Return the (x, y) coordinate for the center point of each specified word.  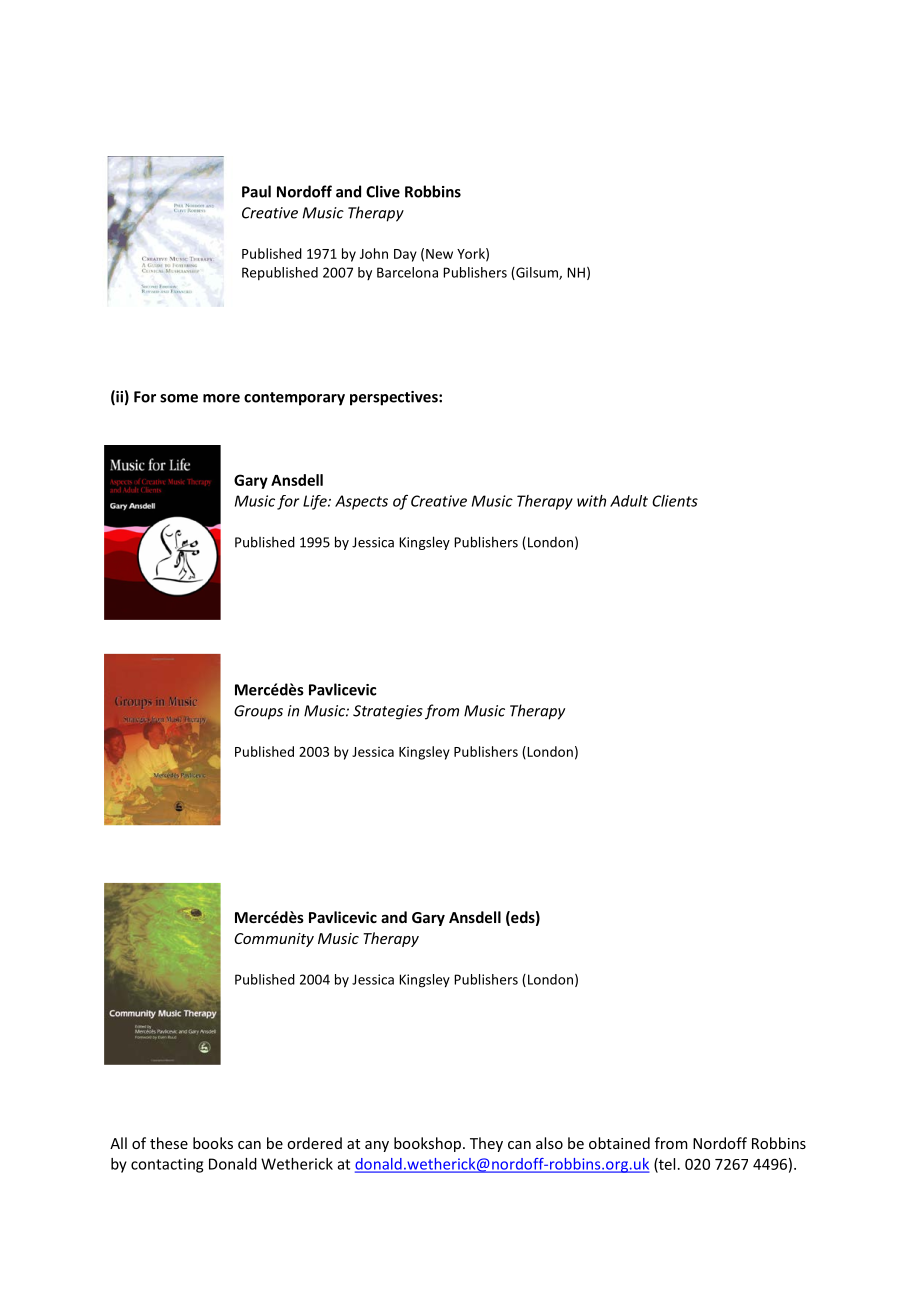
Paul (256, 191)
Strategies (388, 712)
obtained (619, 1143)
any (377, 1146)
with (591, 501)
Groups (258, 712)
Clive (383, 191)
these (169, 1143)
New (439, 254)
